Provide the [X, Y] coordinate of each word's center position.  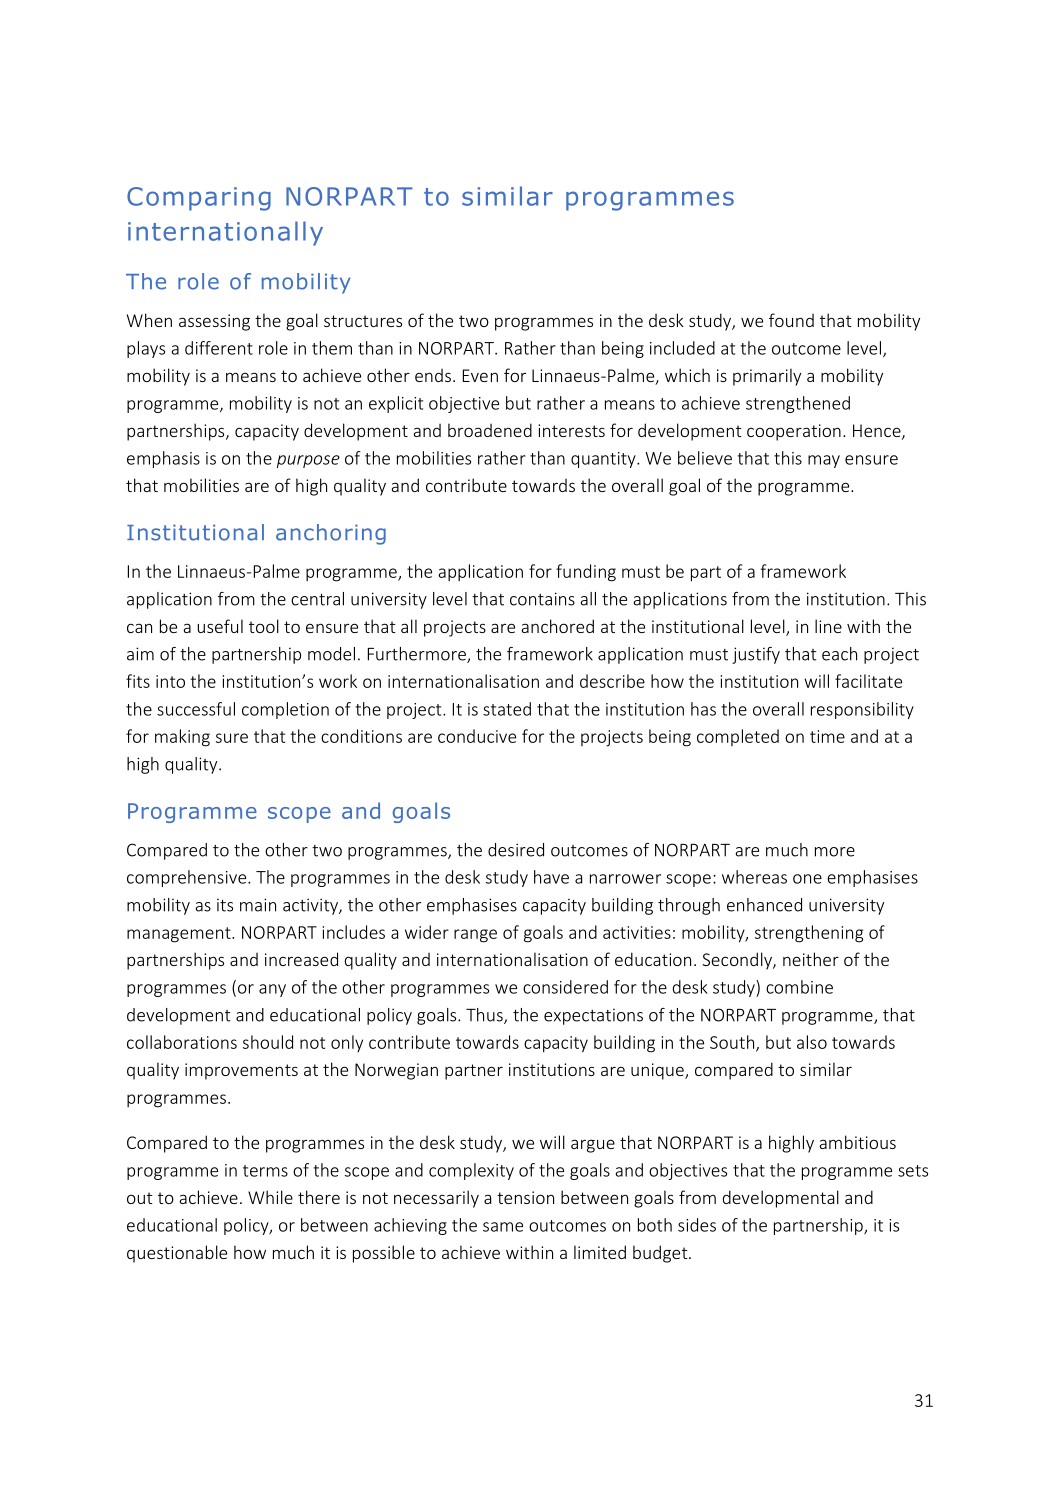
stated [507, 709]
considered [565, 987]
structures [363, 321]
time [827, 736]
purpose [308, 461]
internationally [225, 233]
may [824, 461]
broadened [490, 430]
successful [196, 709]
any [272, 990]
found [791, 320]
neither [811, 959]
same [503, 1227]
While [270, 1197]
